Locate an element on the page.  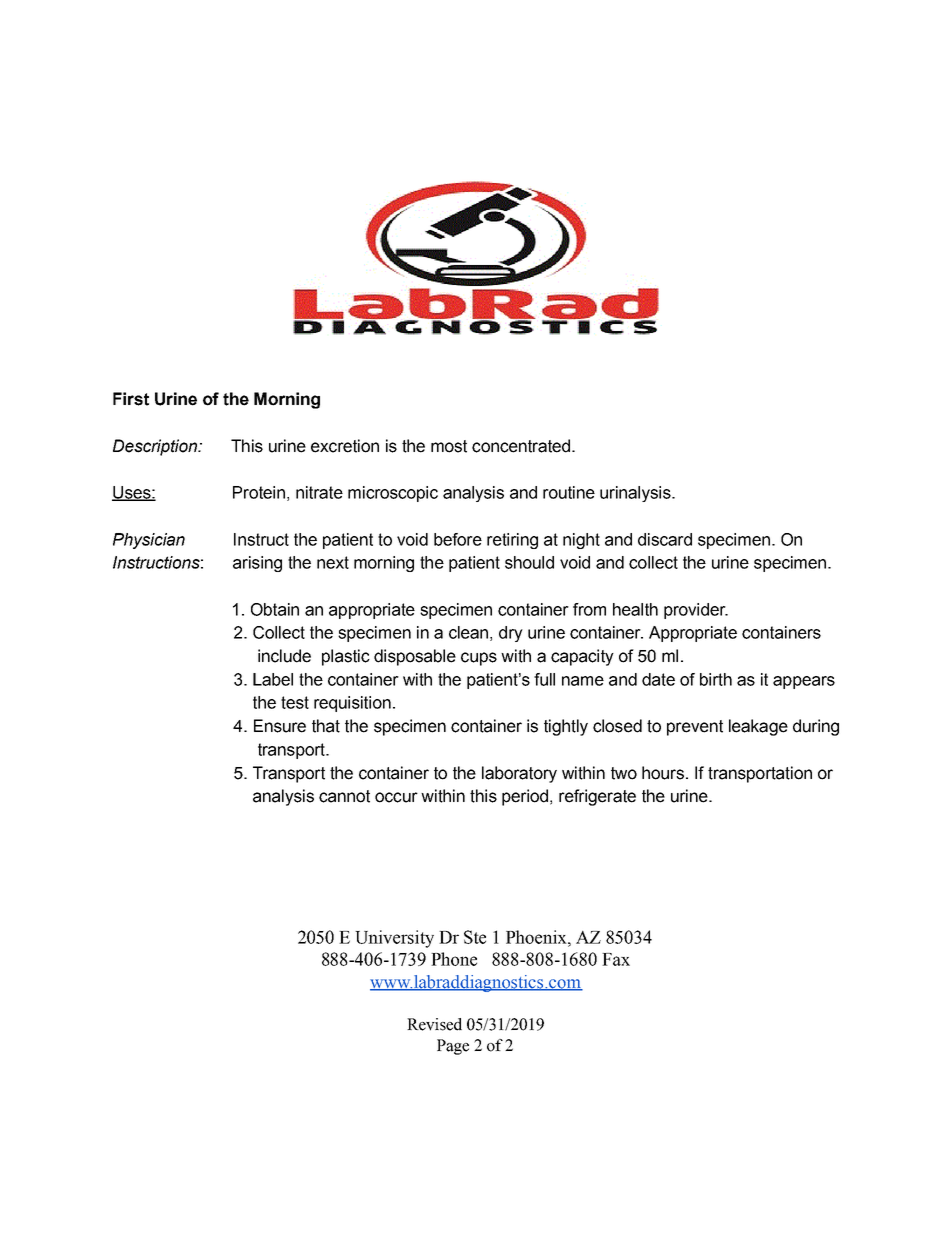
Description is located at coordinates (156, 447).
